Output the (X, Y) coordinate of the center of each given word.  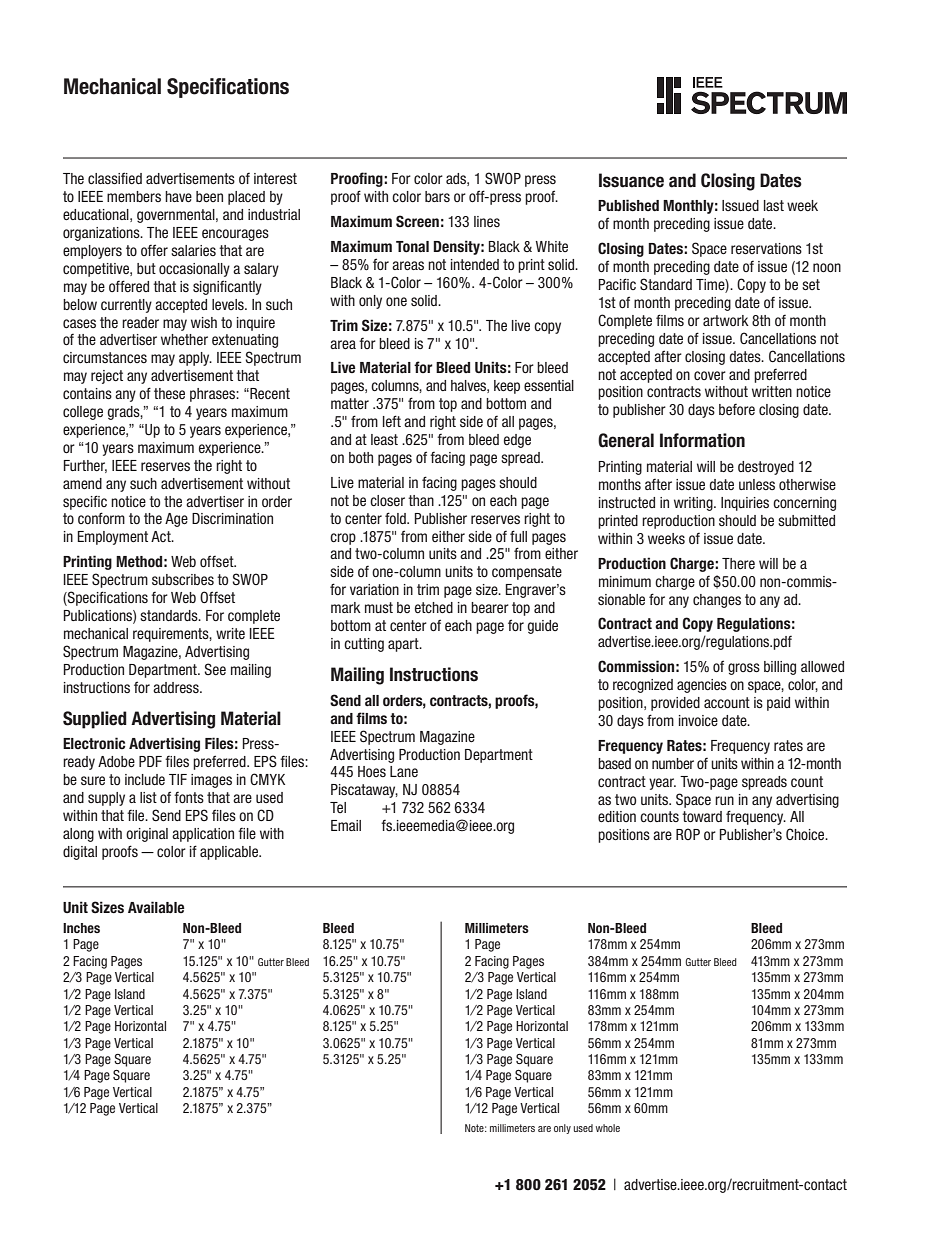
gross (744, 669)
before (737, 409)
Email (346, 825)
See (215, 669)
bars (437, 196)
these (169, 393)
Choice (806, 834)
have (178, 196)
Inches (81, 928)
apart (404, 645)
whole (608, 1128)
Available (156, 907)
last (774, 205)
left (392, 421)
